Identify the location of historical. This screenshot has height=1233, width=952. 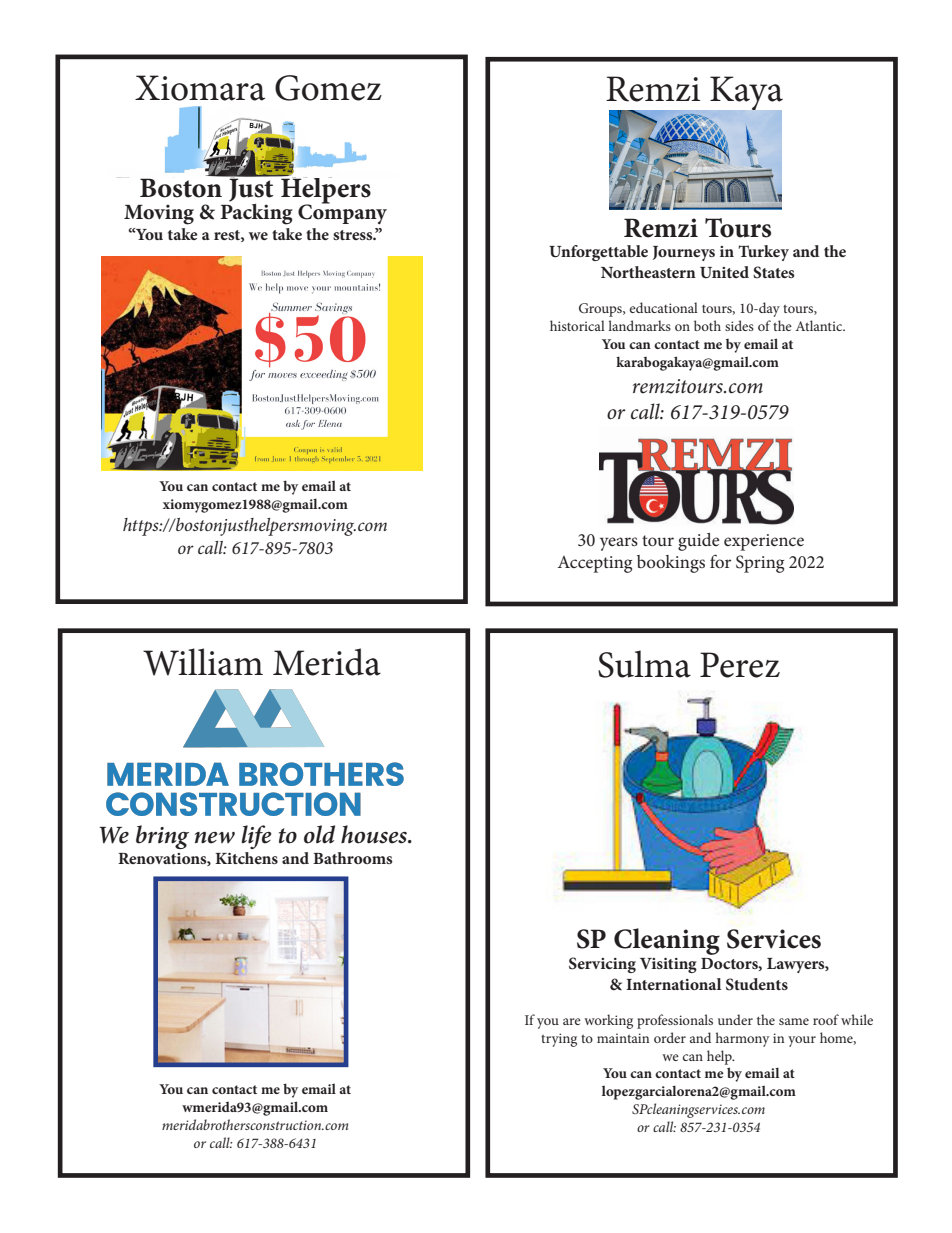
(577, 325).
